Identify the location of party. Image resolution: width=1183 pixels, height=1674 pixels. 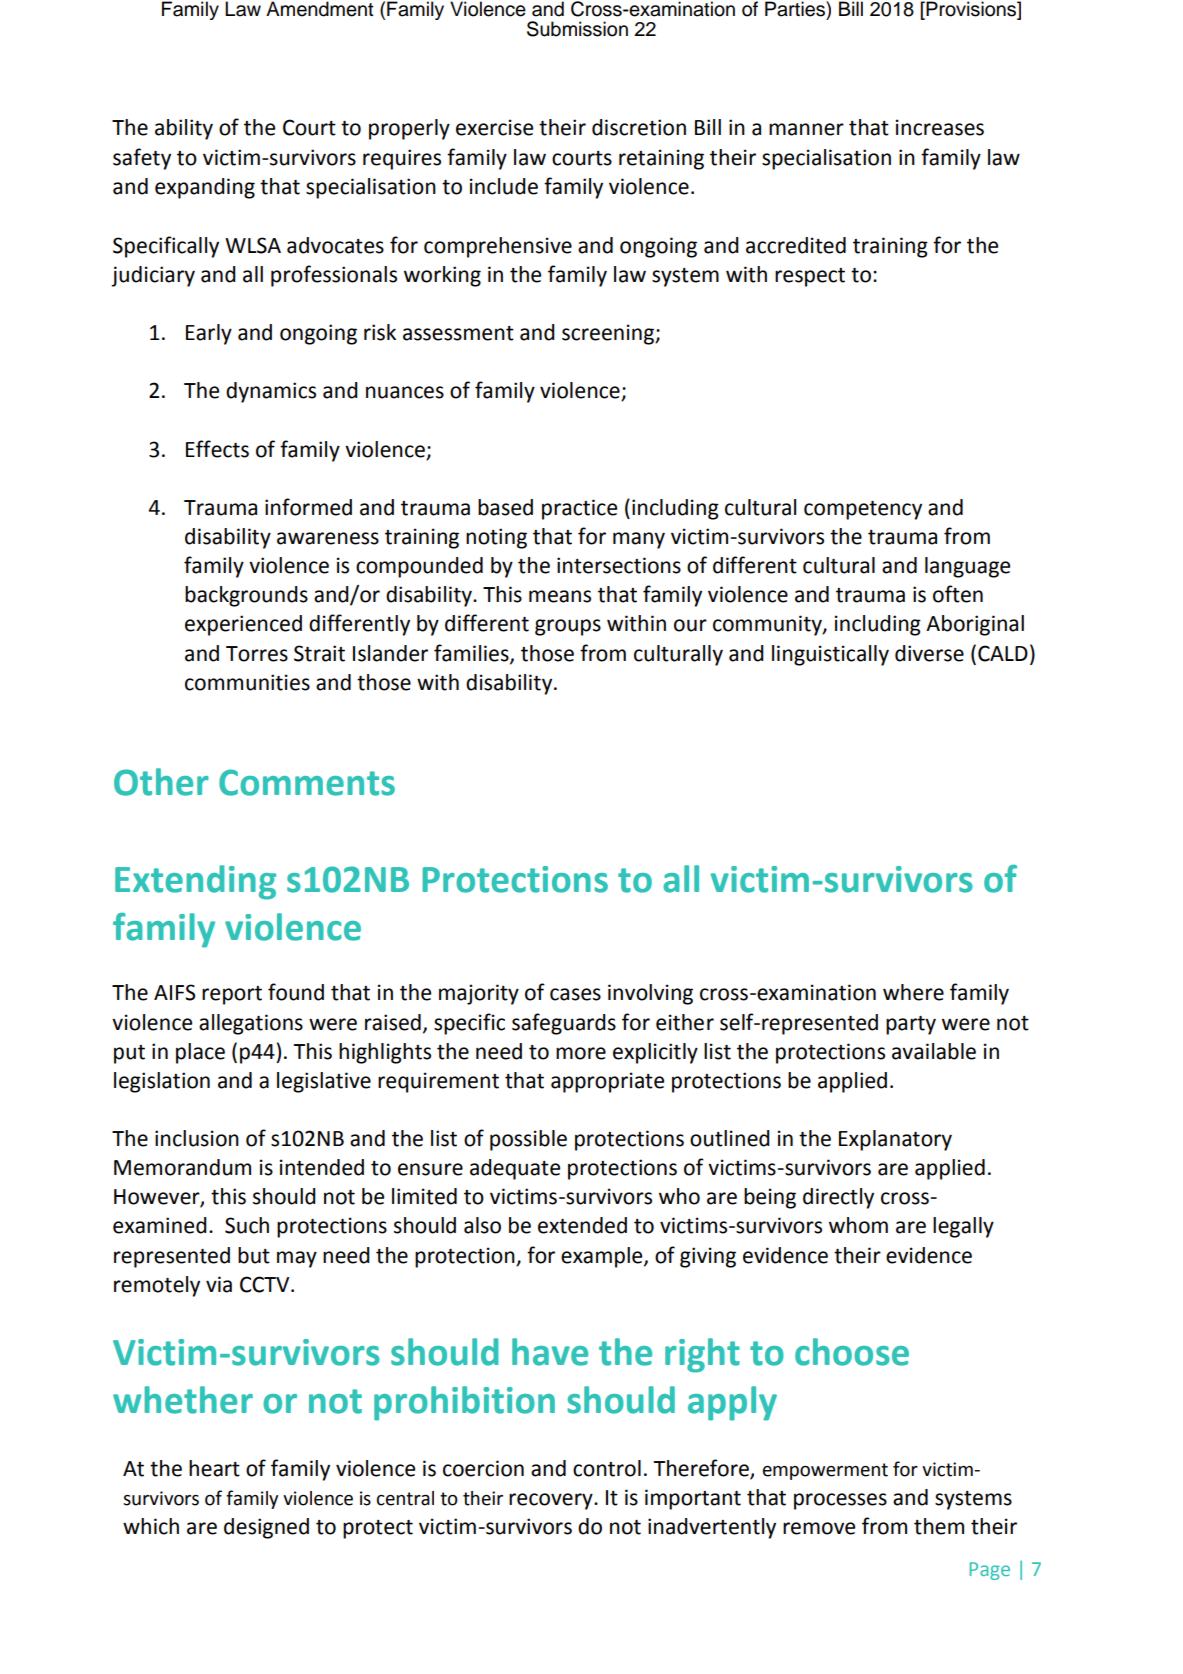
(911, 1025).
